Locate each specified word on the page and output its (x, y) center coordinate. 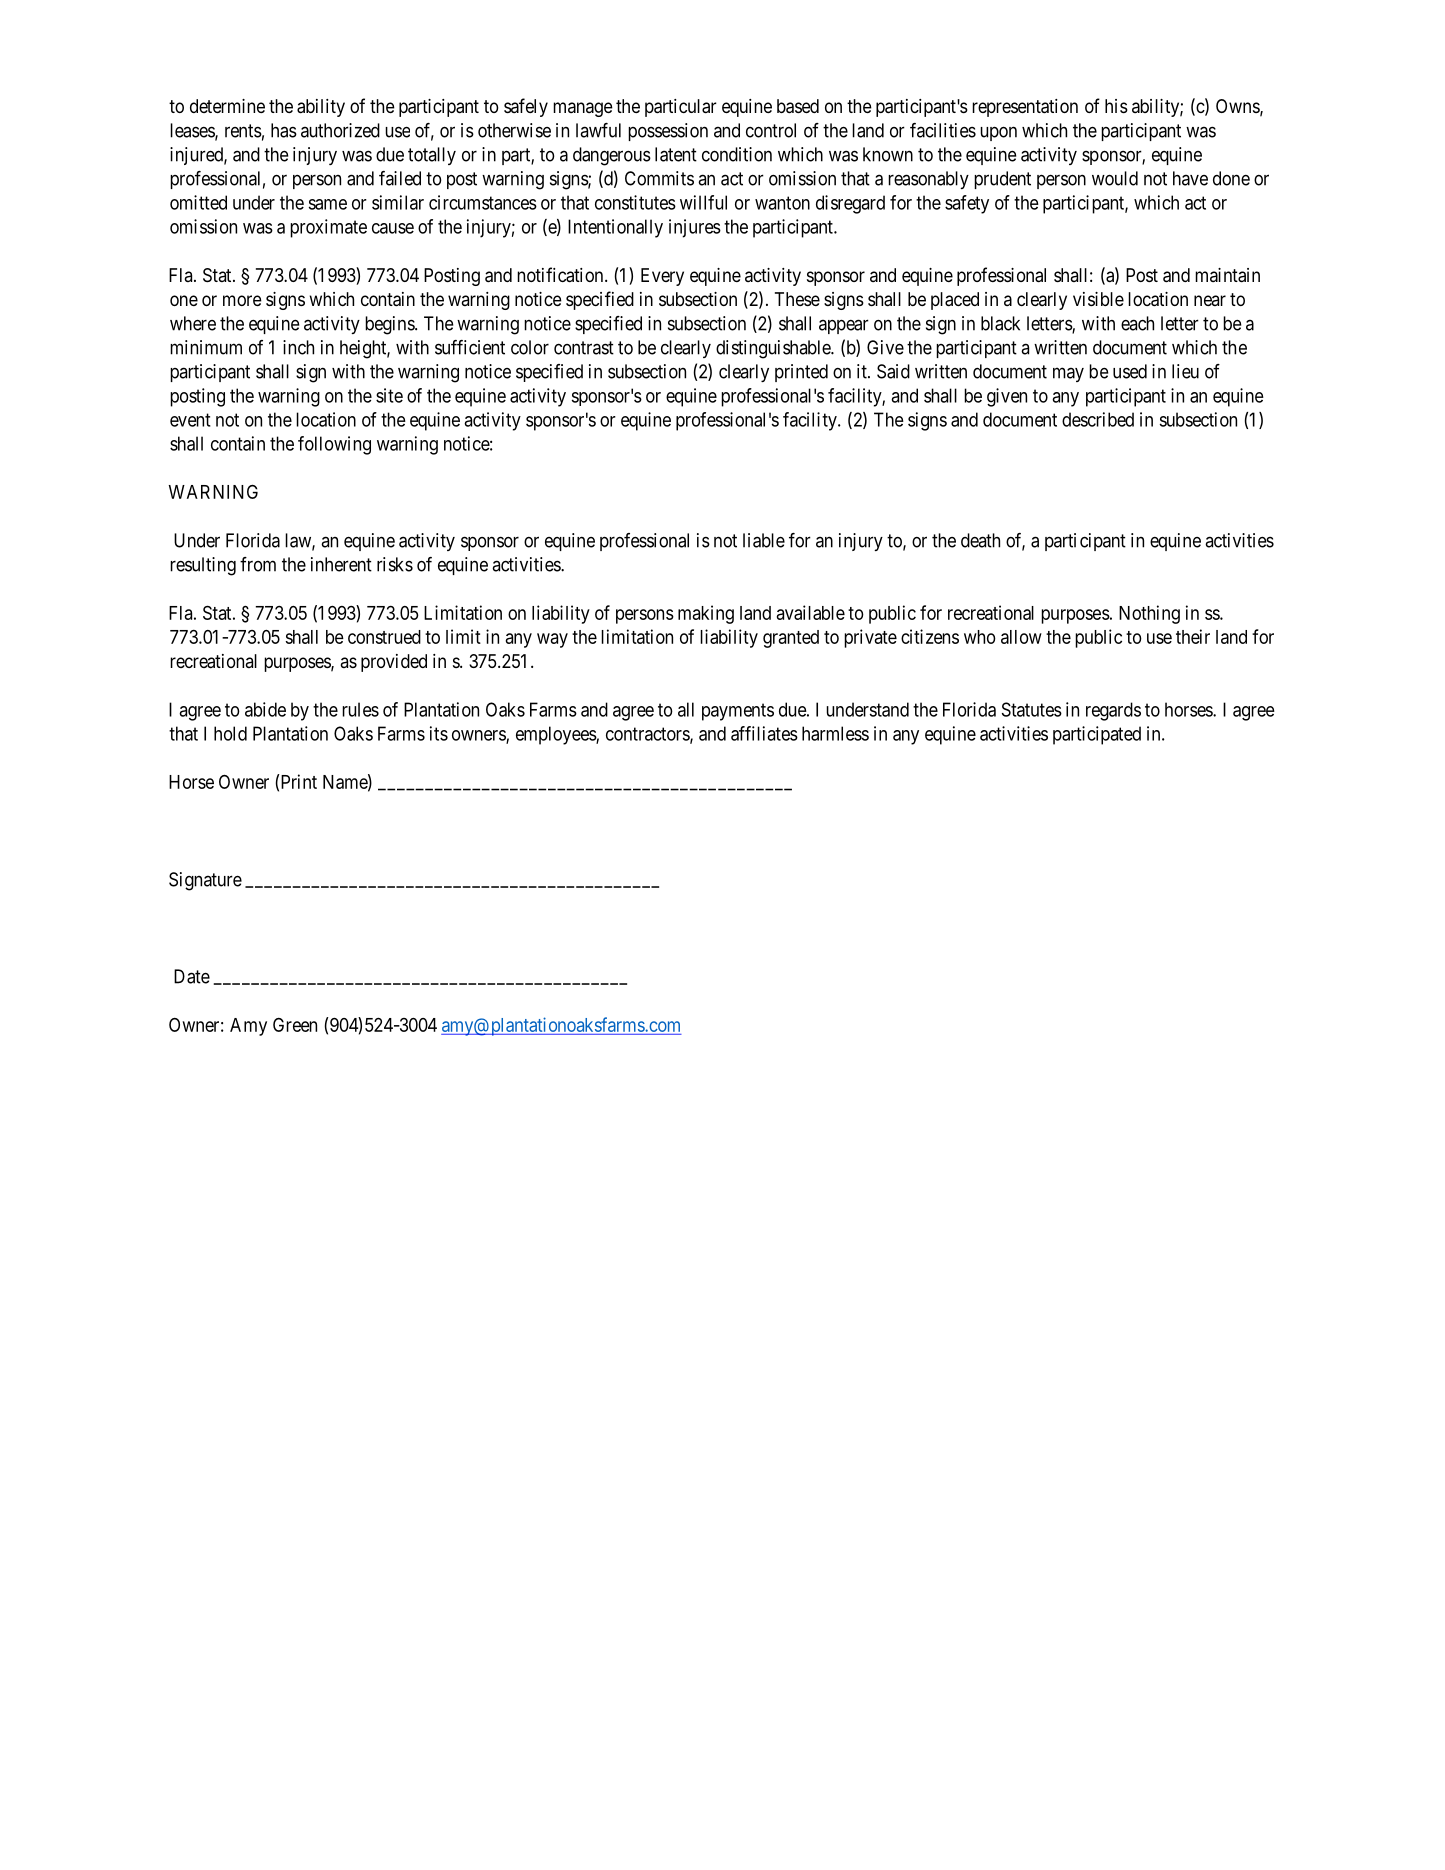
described (1098, 419)
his (1116, 106)
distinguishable (774, 349)
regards (1113, 711)
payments (738, 712)
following (334, 445)
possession (668, 132)
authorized (340, 130)
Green (295, 1025)
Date (192, 976)
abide (265, 709)
